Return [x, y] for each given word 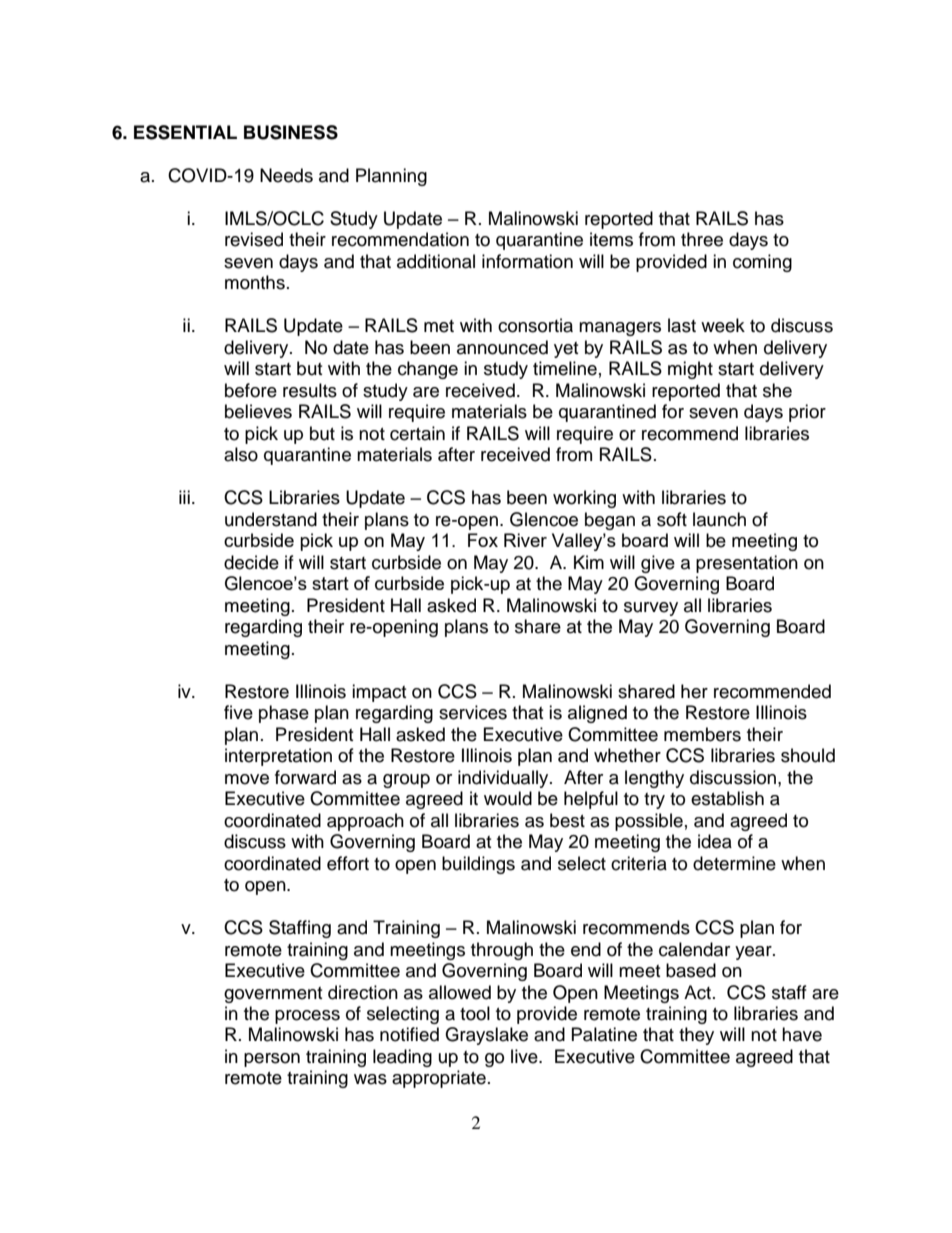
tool [475, 1013]
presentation [747, 564]
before [251, 390]
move [247, 779]
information [527, 261]
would [508, 798]
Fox [483, 540]
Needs [286, 175]
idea [715, 841]
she [777, 390]
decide [251, 562]
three [702, 239]
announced [502, 347]
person [272, 1060]
